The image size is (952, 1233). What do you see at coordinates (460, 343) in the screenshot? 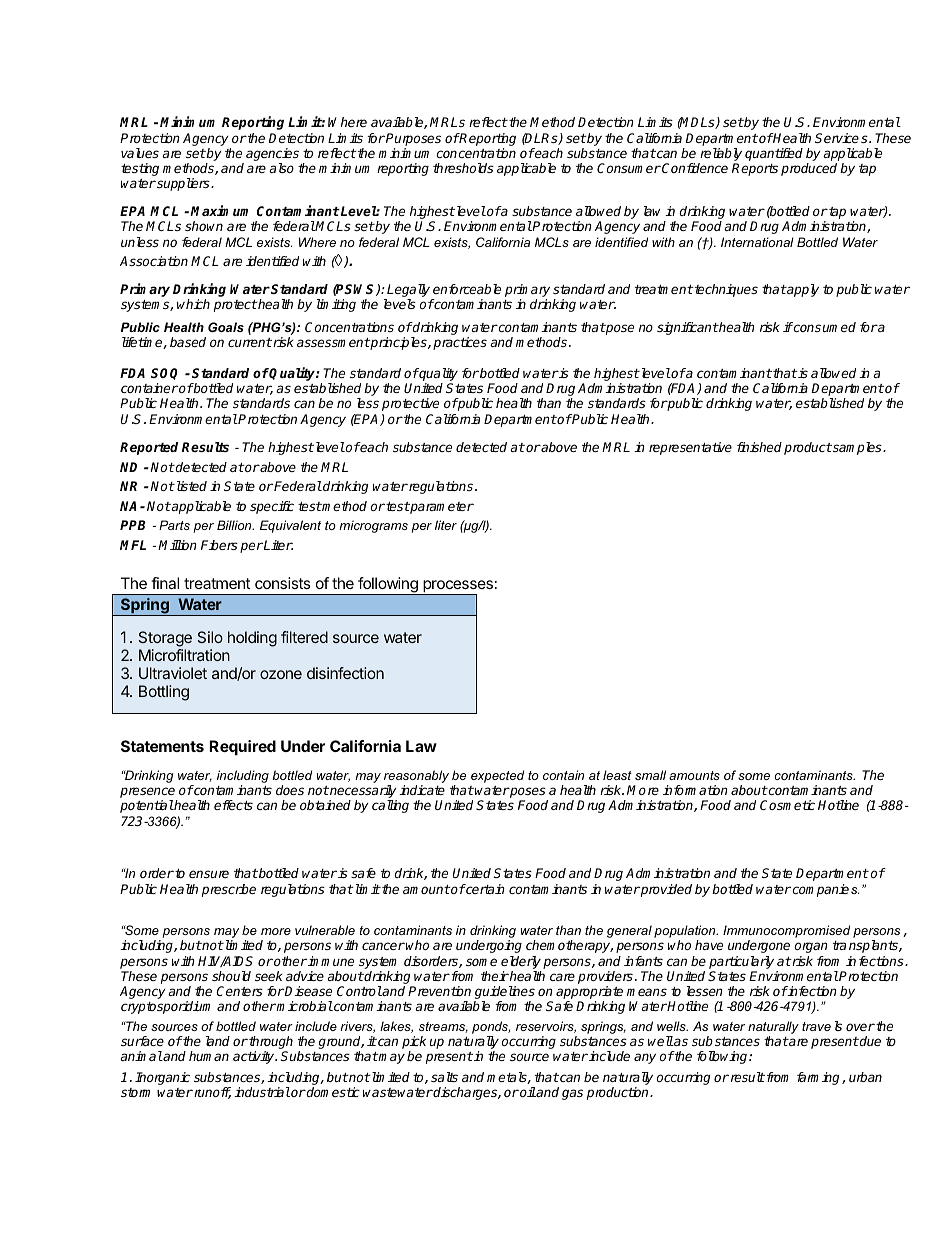
I see `practices` at bounding box center [460, 343].
